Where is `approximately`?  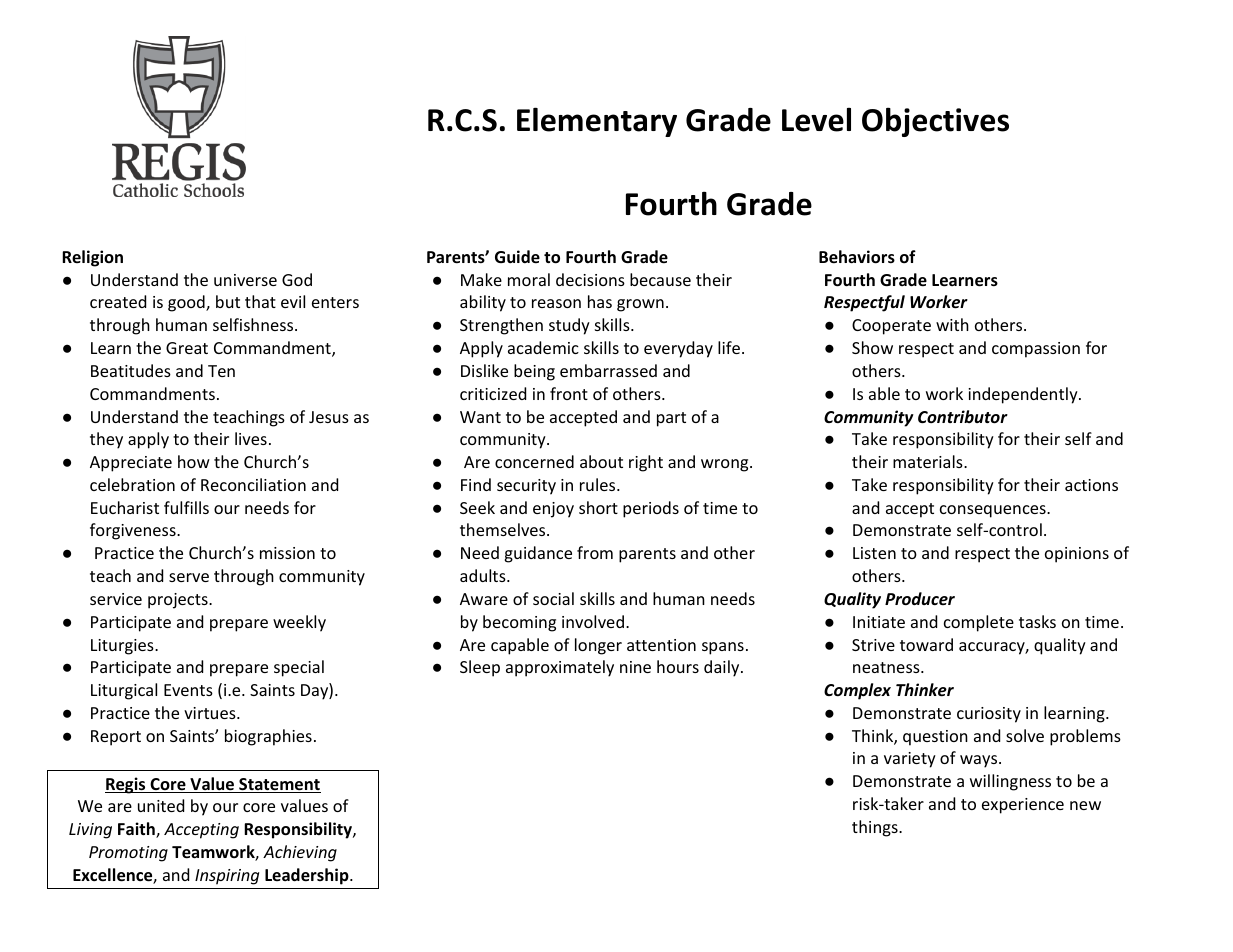
approximately is located at coordinates (560, 668).
